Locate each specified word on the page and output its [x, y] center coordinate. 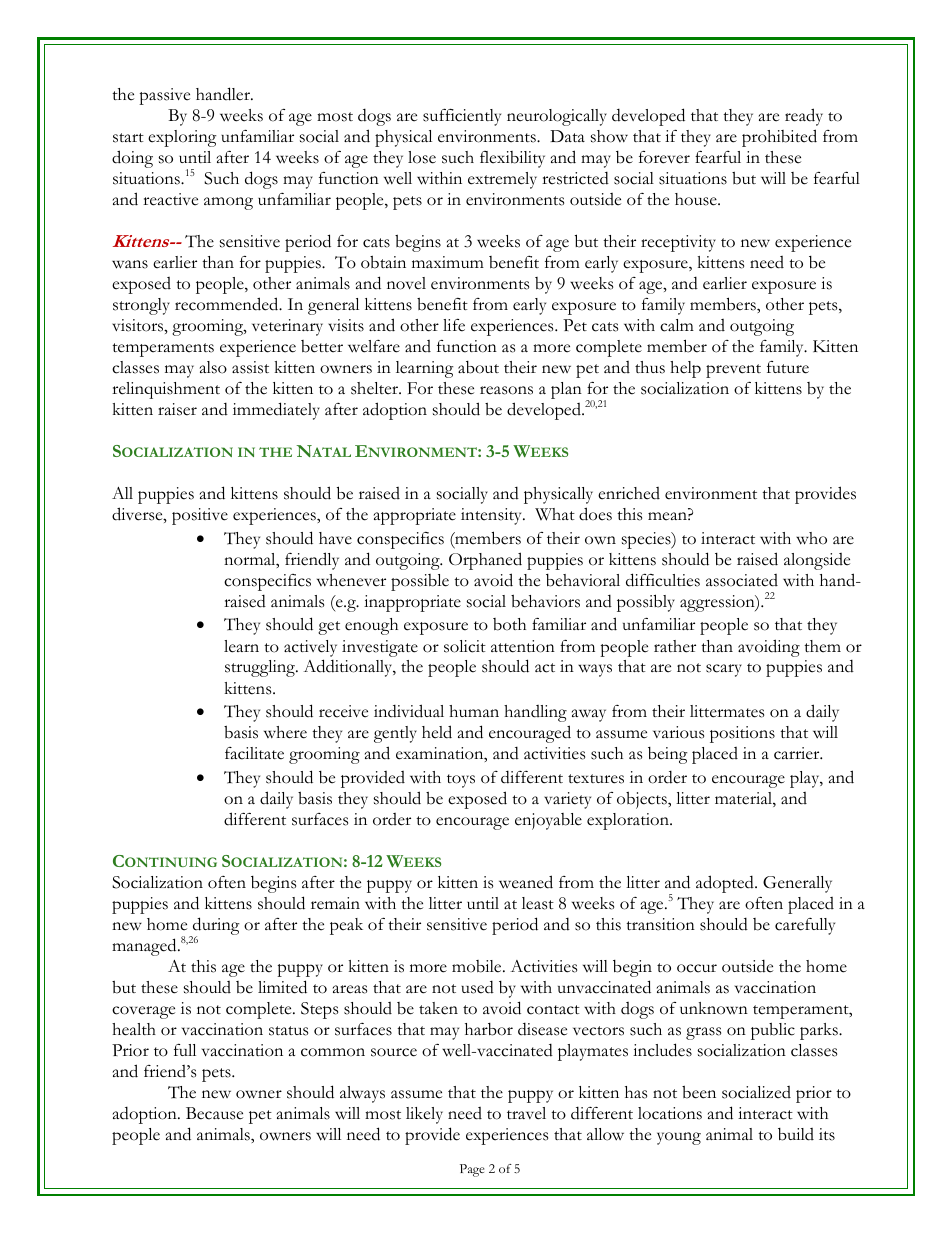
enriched [629, 493]
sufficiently [462, 117]
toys [461, 781]
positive [200, 516]
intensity [492, 516]
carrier [798, 753]
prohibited [779, 138]
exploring [182, 138]
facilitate [254, 753]
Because [214, 1113]
